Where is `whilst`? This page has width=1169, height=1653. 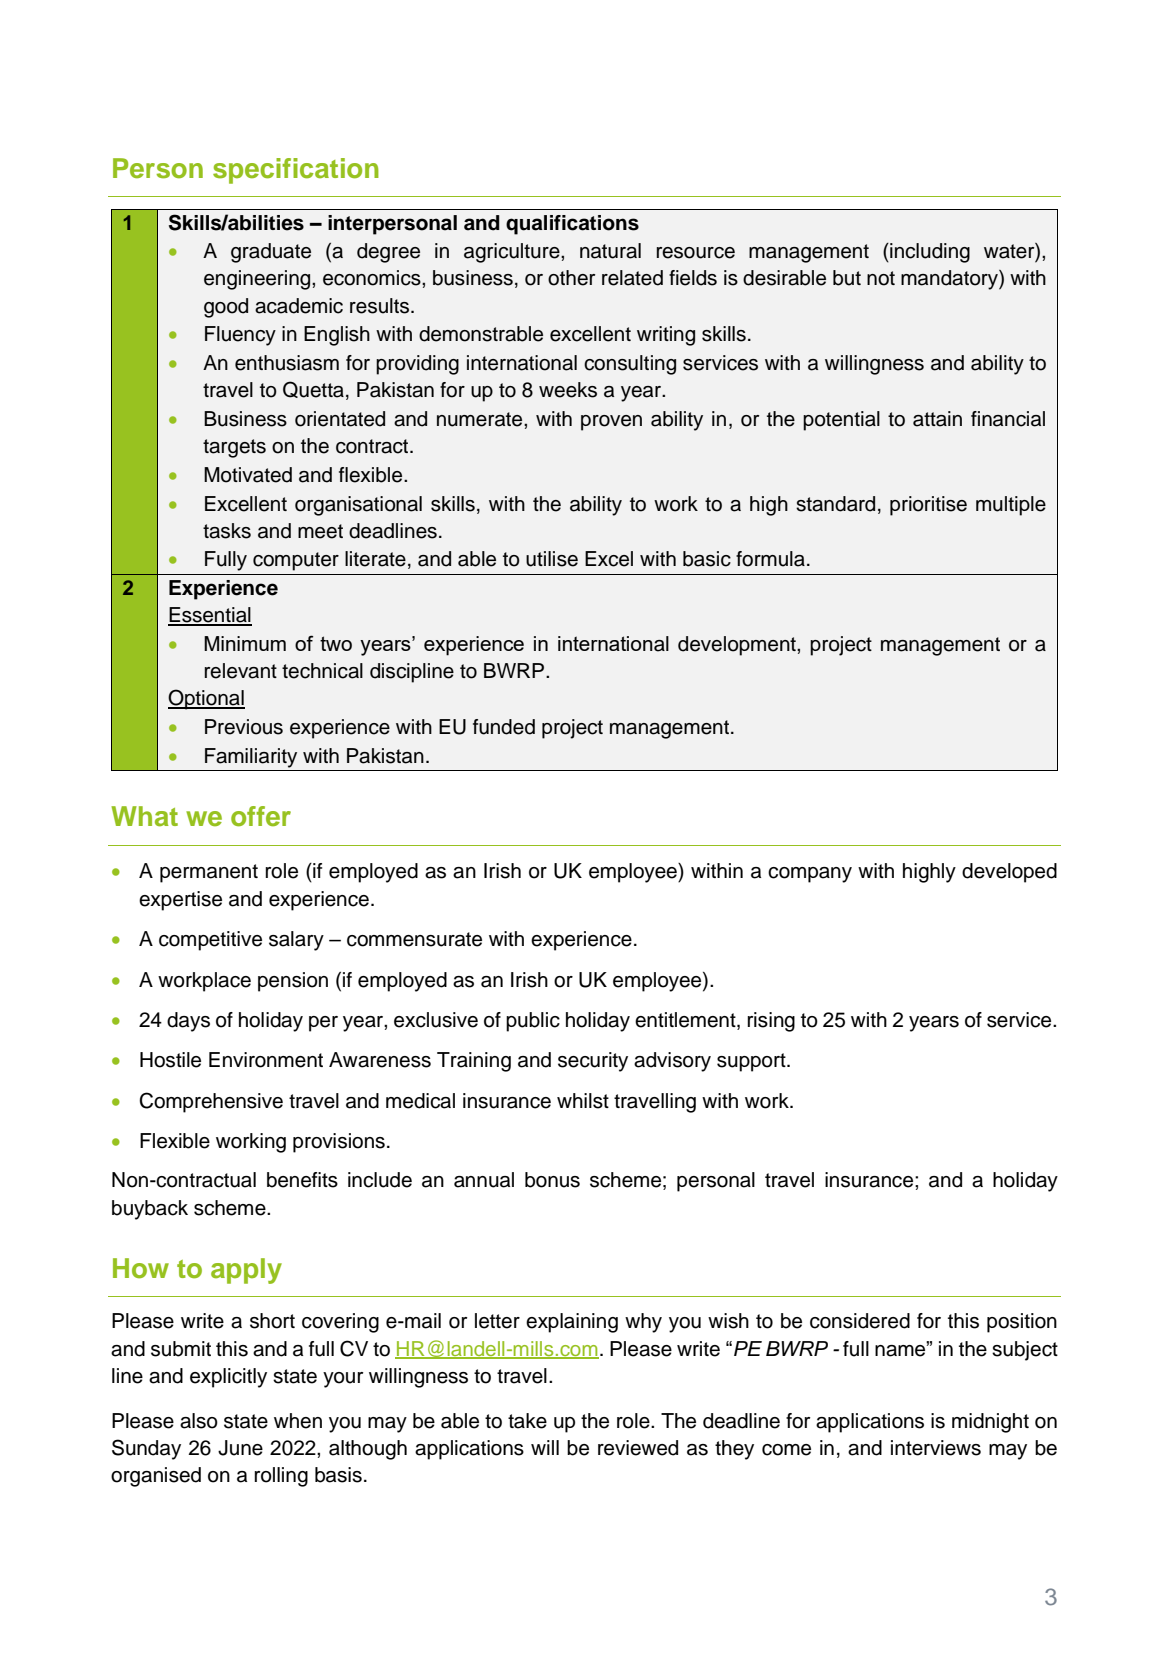 whilst is located at coordinates (583, 1101).
